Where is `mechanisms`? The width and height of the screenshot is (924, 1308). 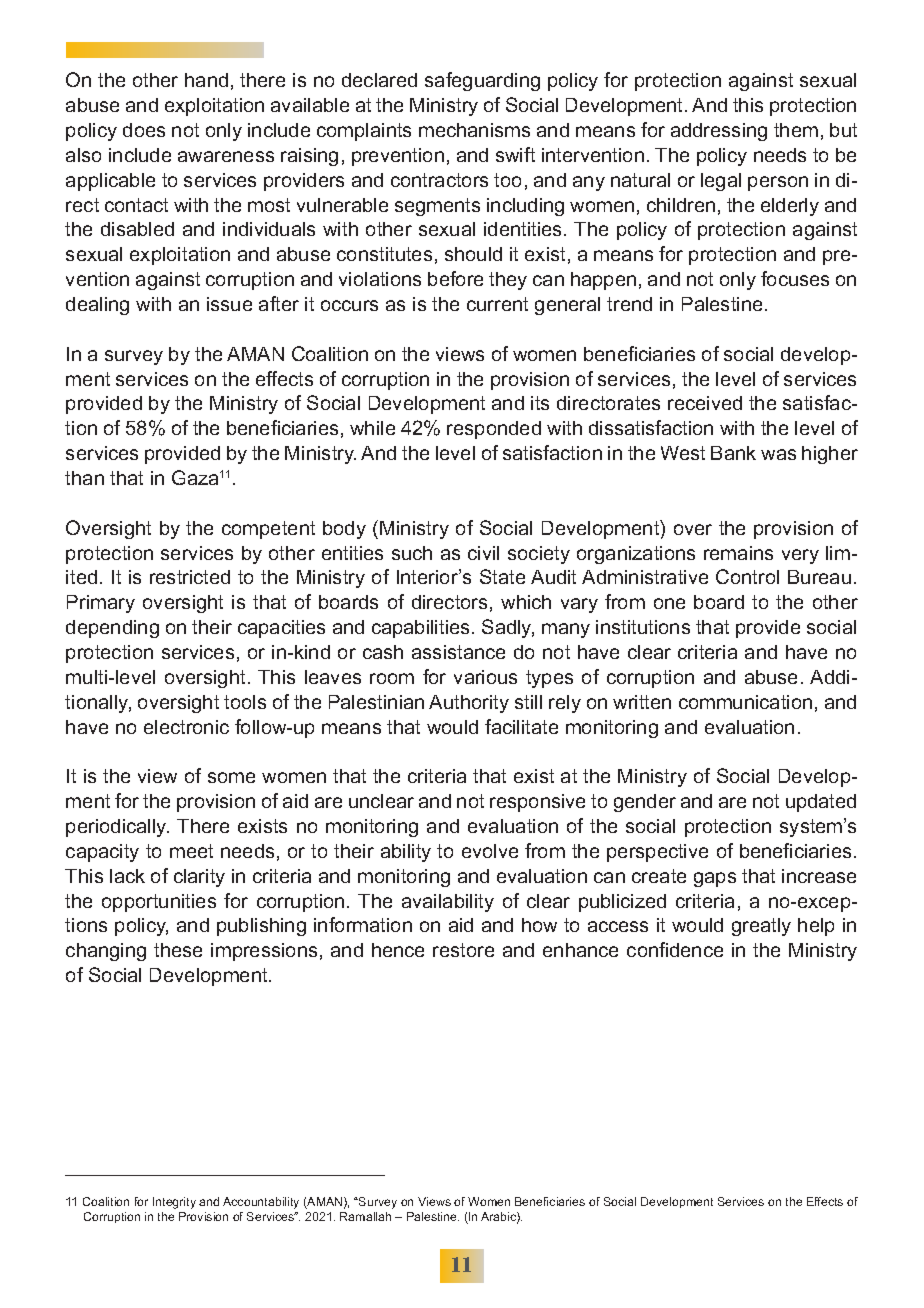 mechanisms is located at coordinates (474, 130).
